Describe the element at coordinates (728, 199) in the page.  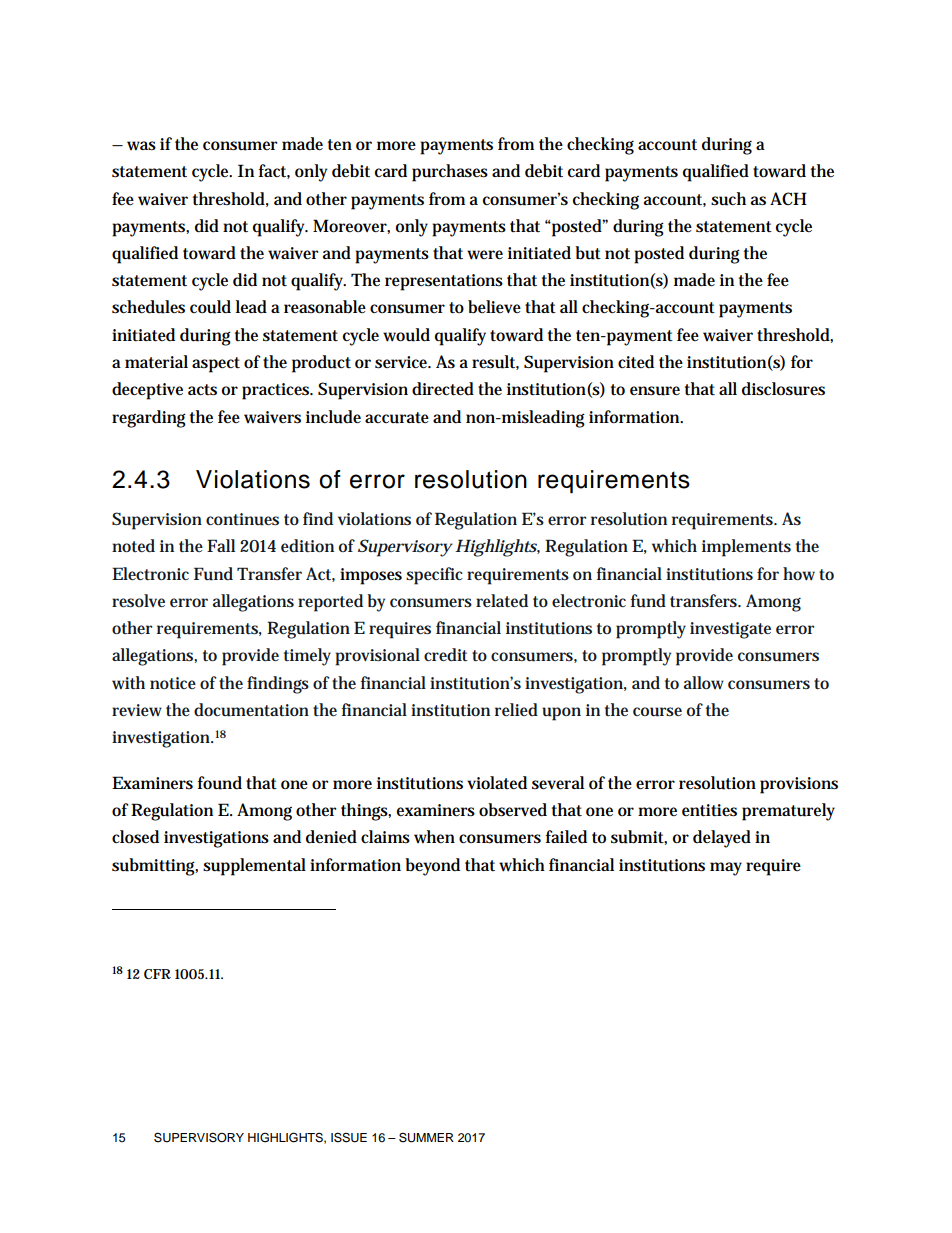
I see `such` at that location.
